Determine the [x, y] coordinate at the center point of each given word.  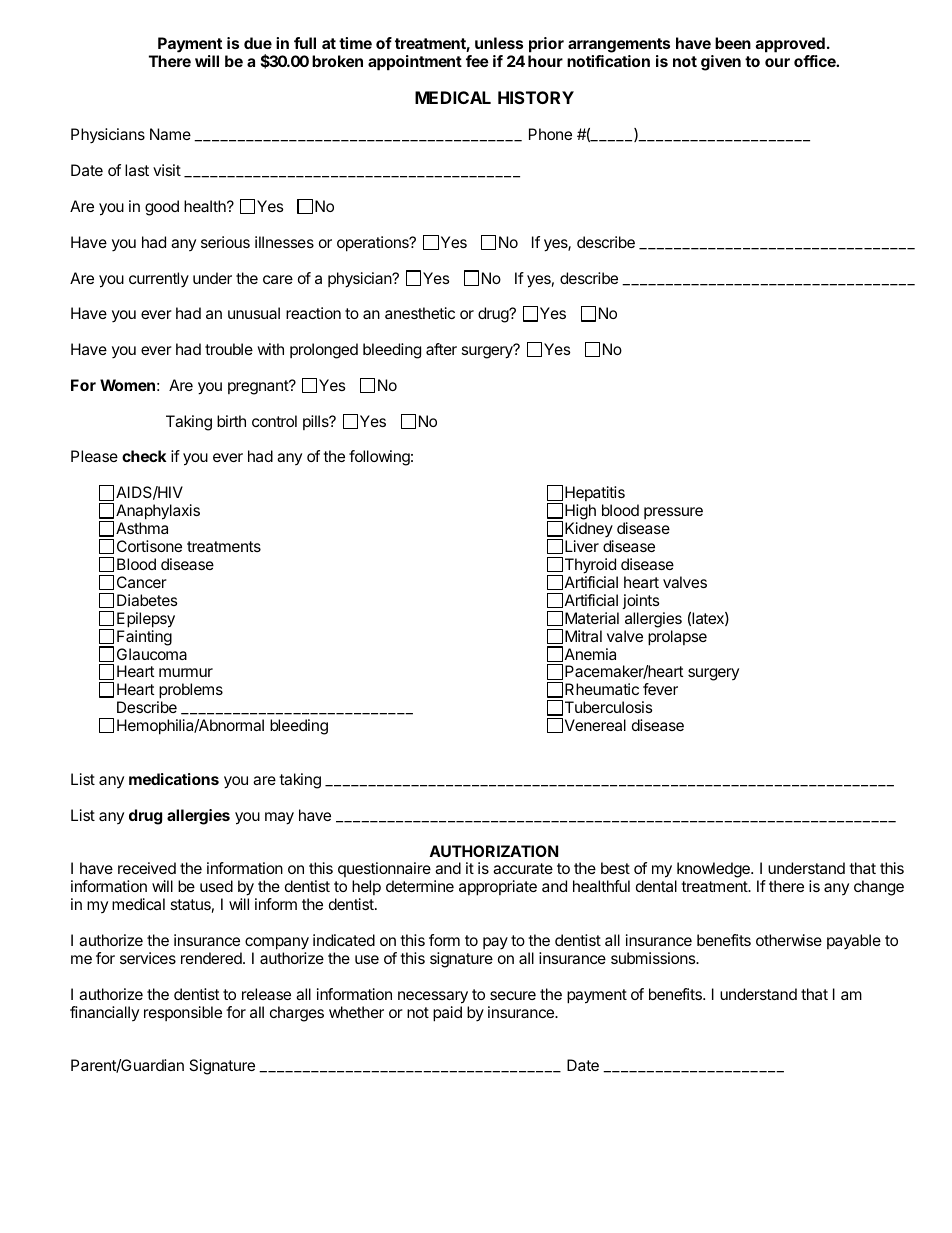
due [258, 43]
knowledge [713, 871]
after [441, 349]
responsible [183, 1013]
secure [513, 995]
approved [790, 45]
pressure [673, 513]
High [580, 513]
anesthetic [420, 313]
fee [477, 61]
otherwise [789, 940]
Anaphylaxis [158, 513]
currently [159, 280]
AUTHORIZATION [493, 851]
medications [174, 779]
